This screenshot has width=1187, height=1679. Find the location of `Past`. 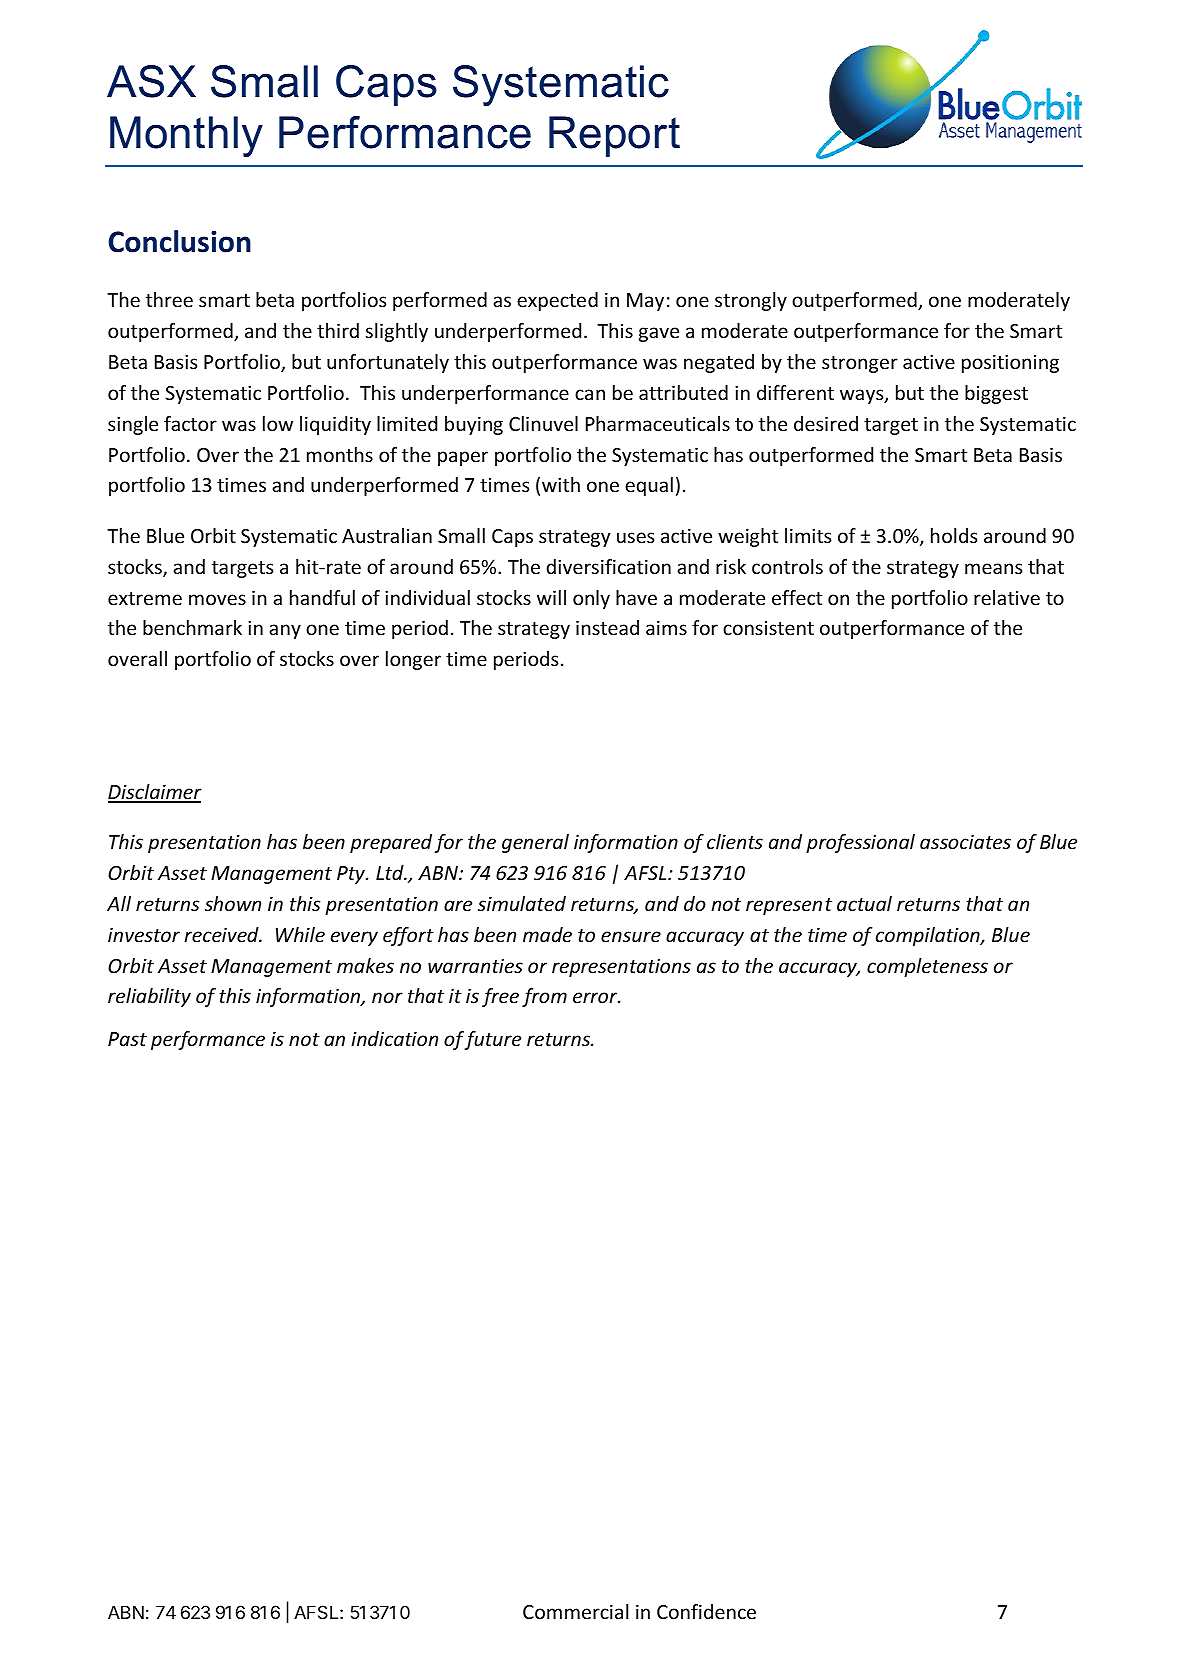

Past is located at coordinates (127, 1039).
